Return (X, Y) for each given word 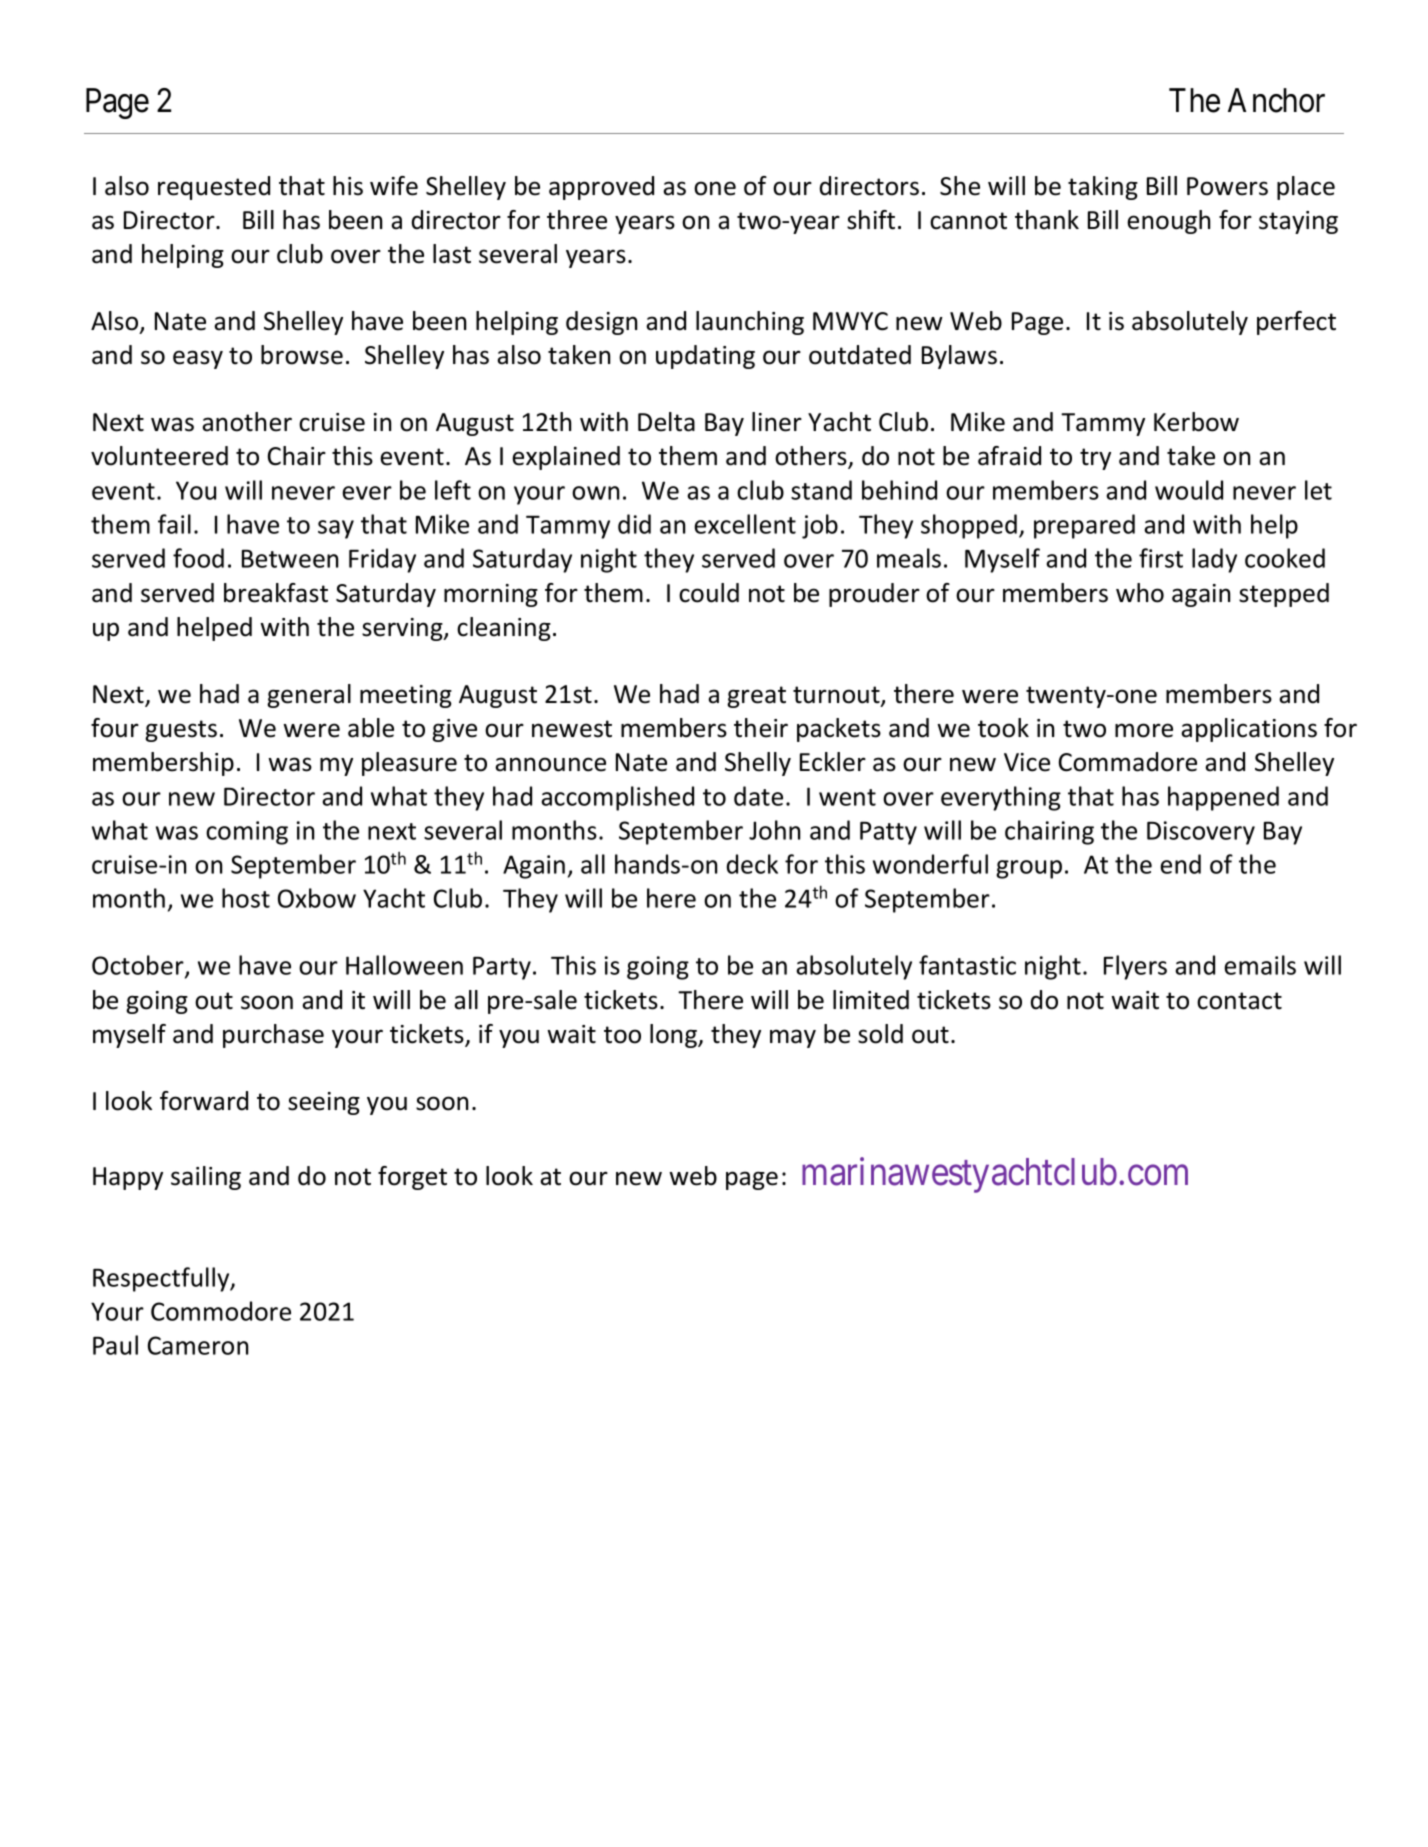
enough (1168, 222)
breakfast (276, 593)
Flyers (1135, 967)
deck (752, 864)
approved (601, 188)
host (246, 898)
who (1140, 593)
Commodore (221, 1311)
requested (214, 188)
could (709, 593)
